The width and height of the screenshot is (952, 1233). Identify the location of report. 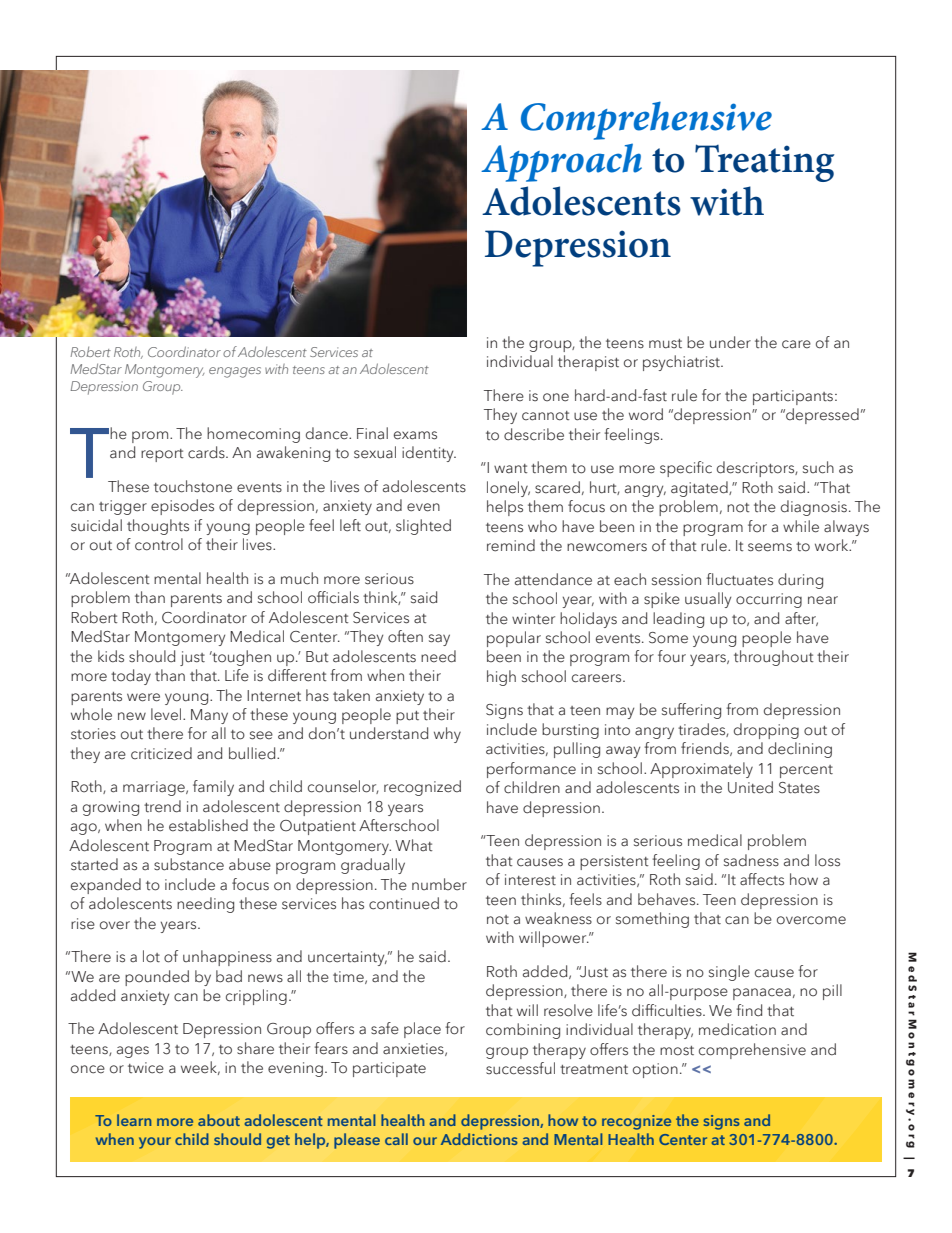
(162, 455).
